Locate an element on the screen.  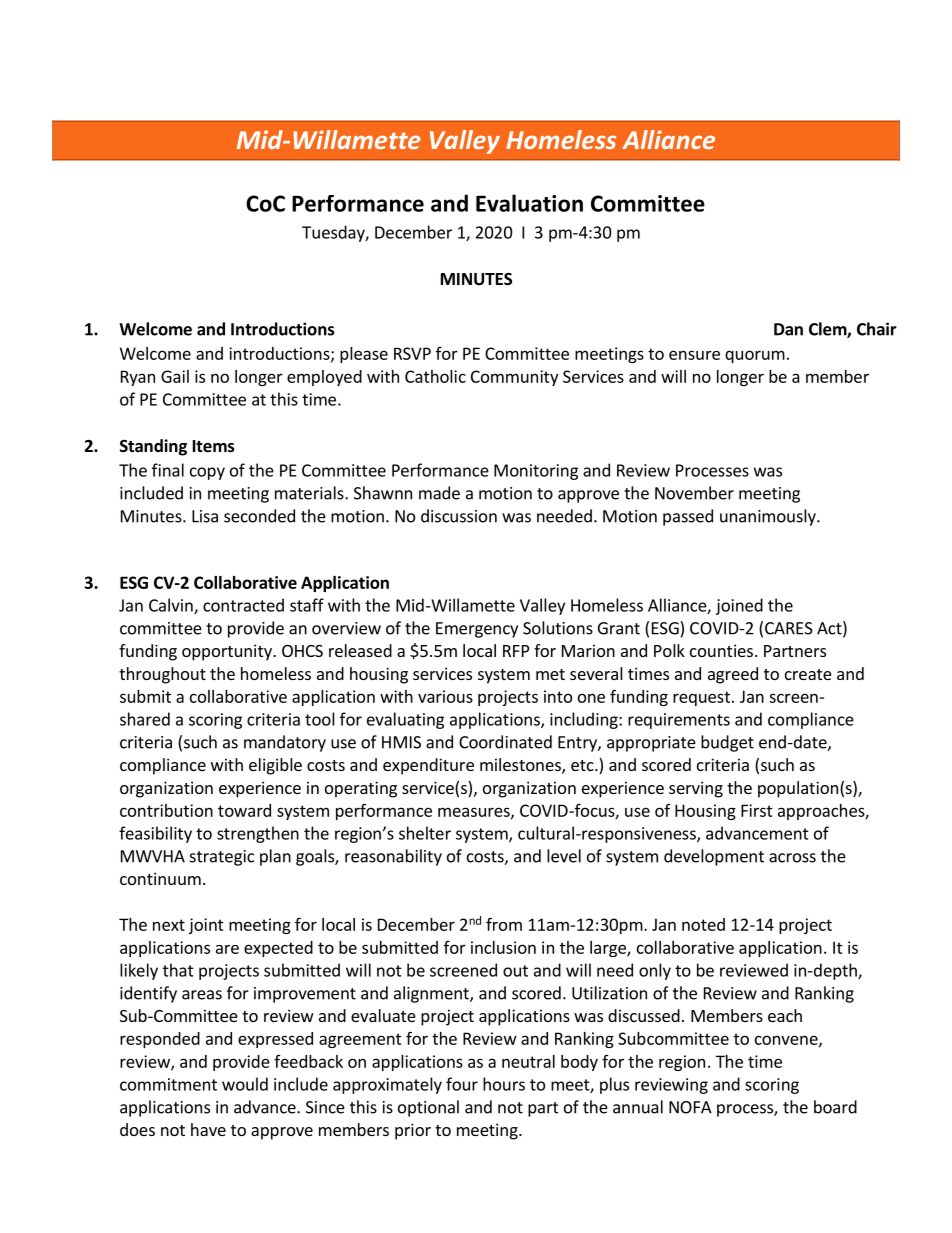
hours is located at coordinates (504, 1084).
